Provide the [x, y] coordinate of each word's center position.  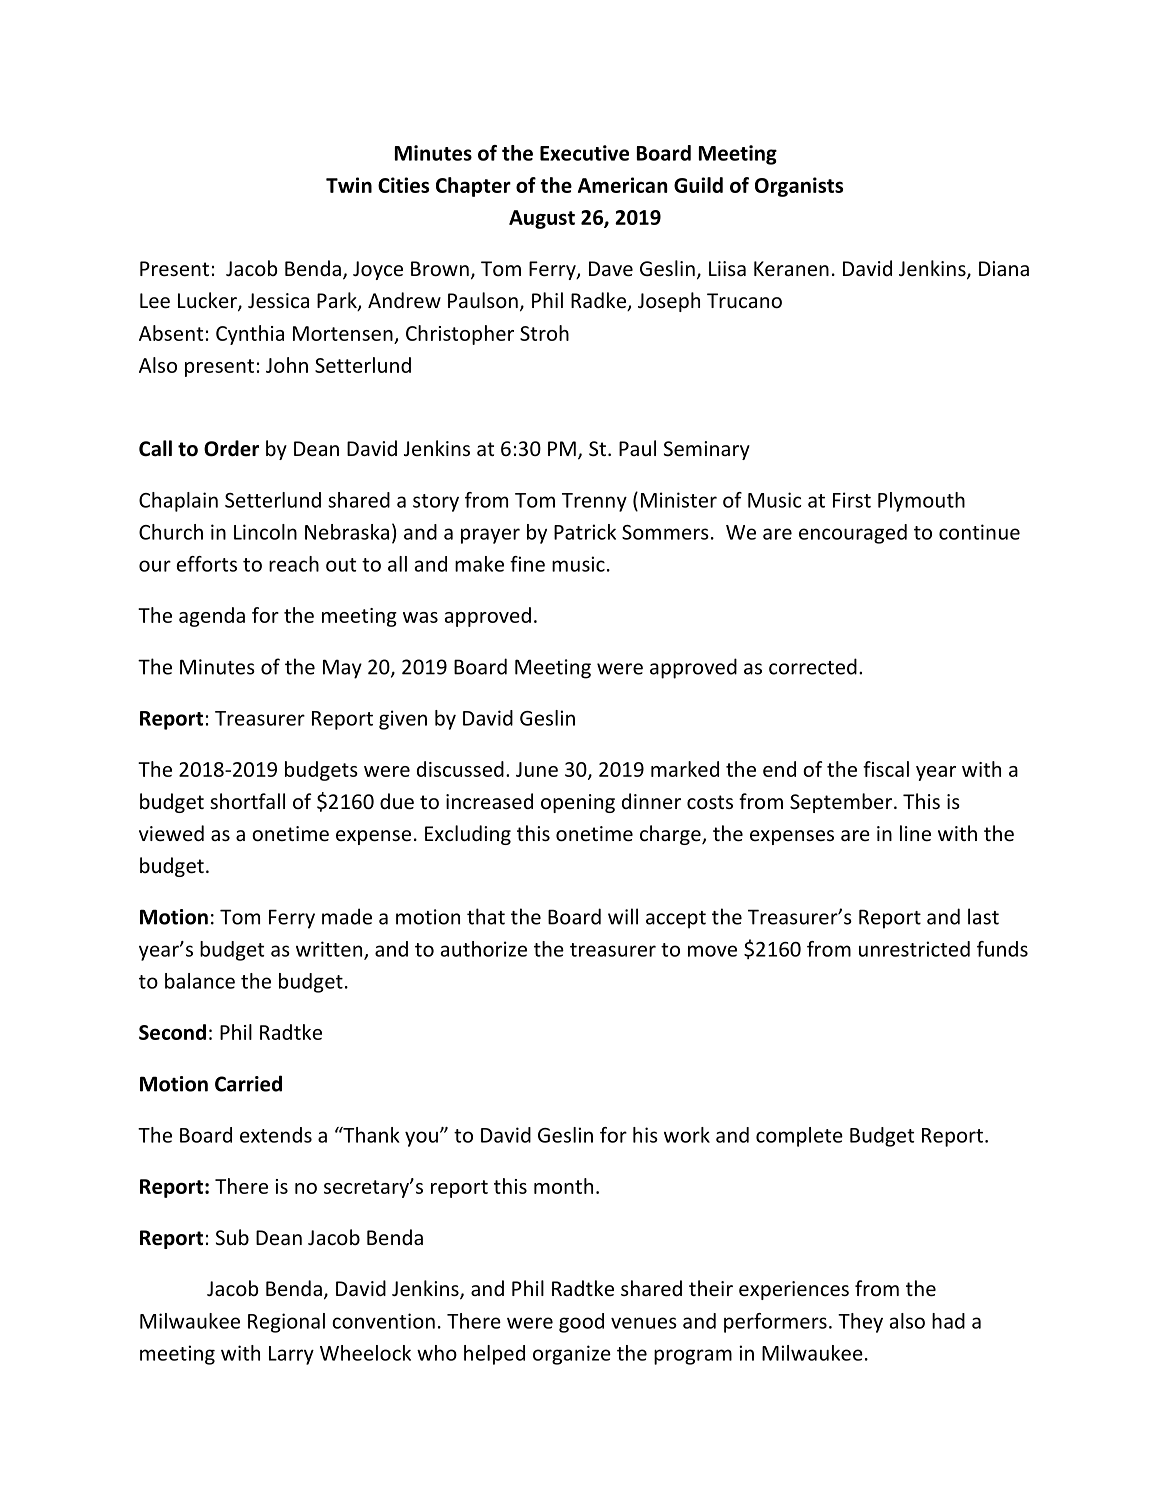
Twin [349, 185]
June [537, 769]
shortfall [247, 801]
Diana [1004, 268]
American [622, 185]
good [581, 1323]
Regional [286, 1323]
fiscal [886, 769]
